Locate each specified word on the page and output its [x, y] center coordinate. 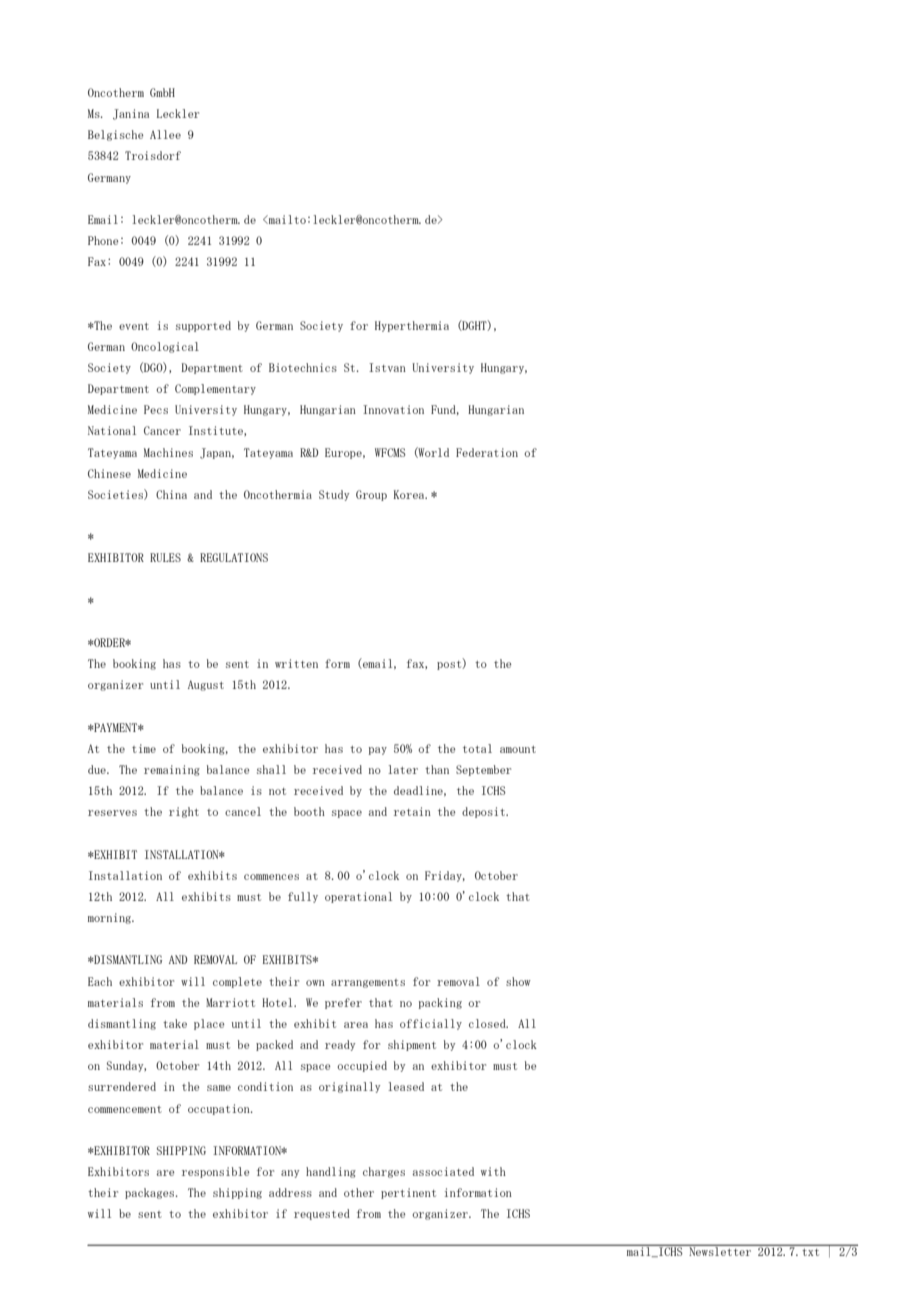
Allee [165, 134]
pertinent [408, 1193]
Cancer [162, 430]
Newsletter [720, 1250]
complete [237, 982]
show [518, 981]
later [403, 769]
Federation [487, 452]
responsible [215, 1172]
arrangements [368, 983]
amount [518, 749]
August [206, 685]
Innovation [393, 409]
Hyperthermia [412, 326]
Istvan [387, 367]
